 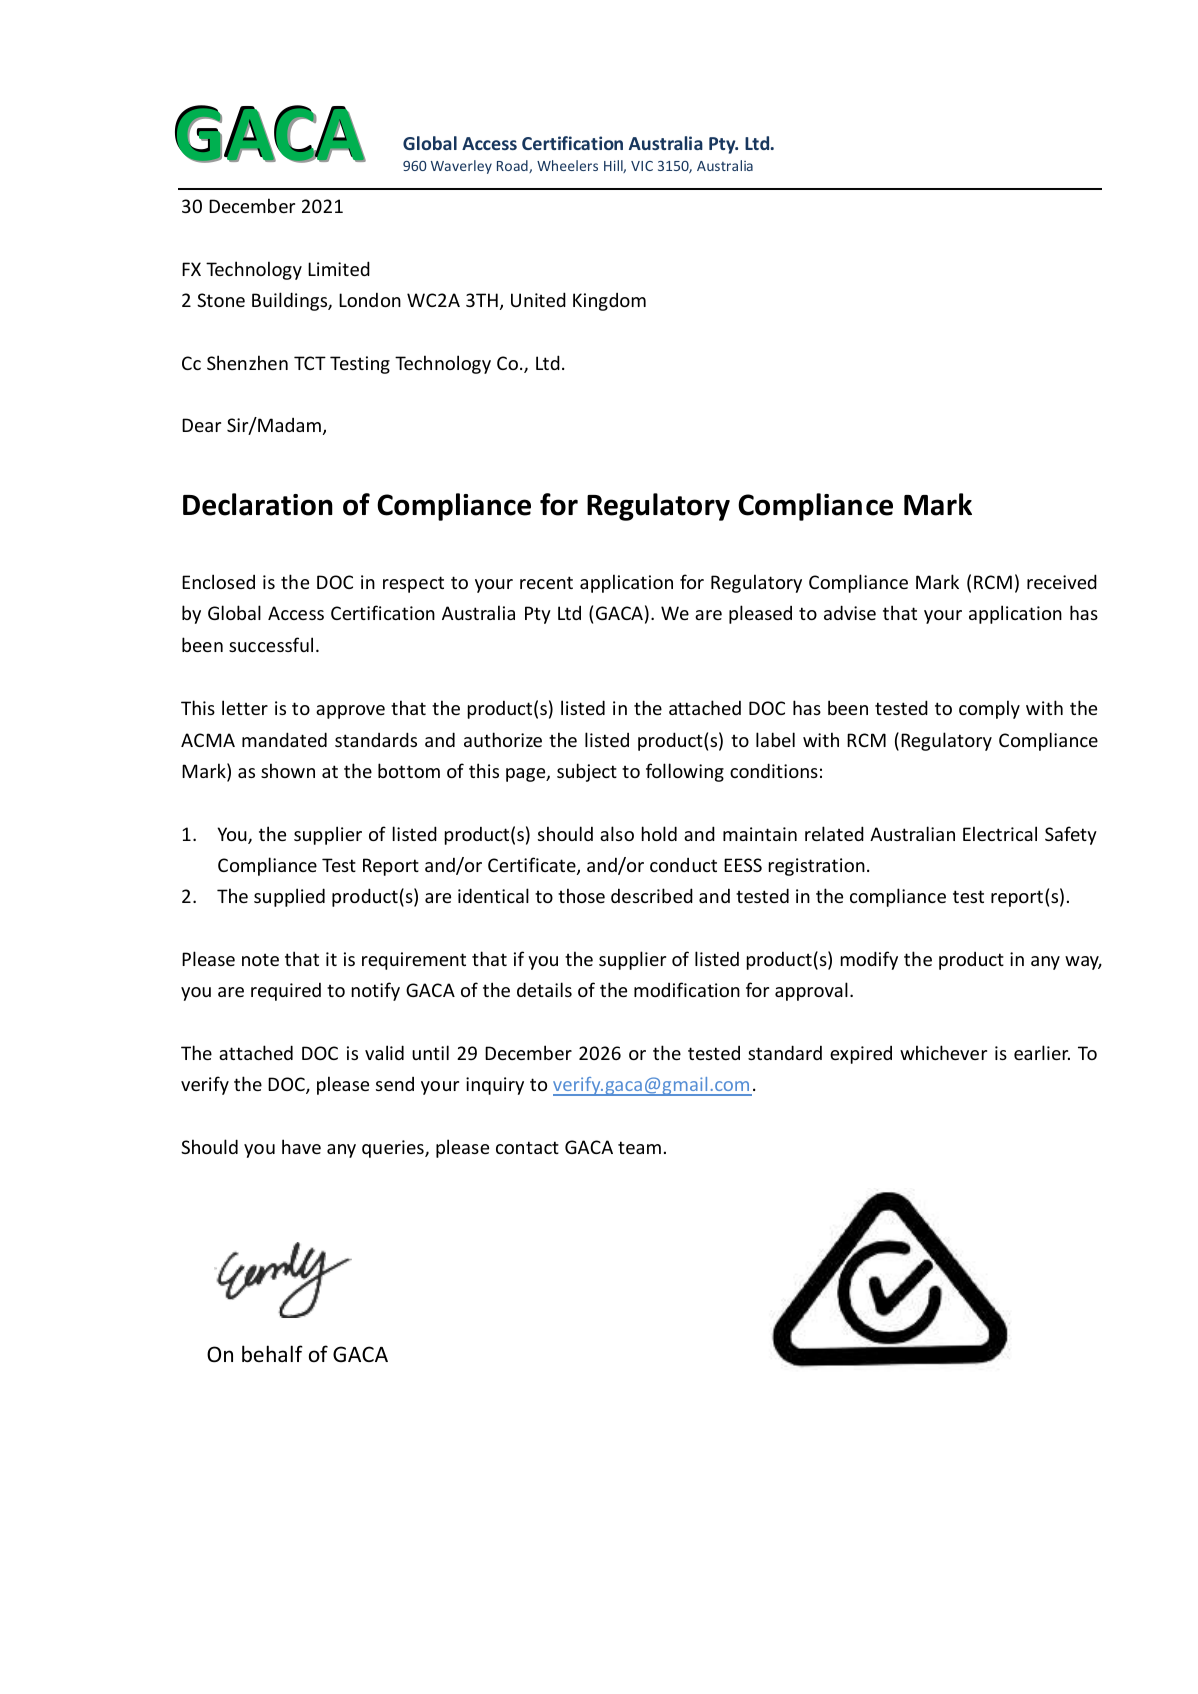 What do you see at coordinates (272, 1354) in the document?
I see `behalf` at bounding box center [272, 1354].
